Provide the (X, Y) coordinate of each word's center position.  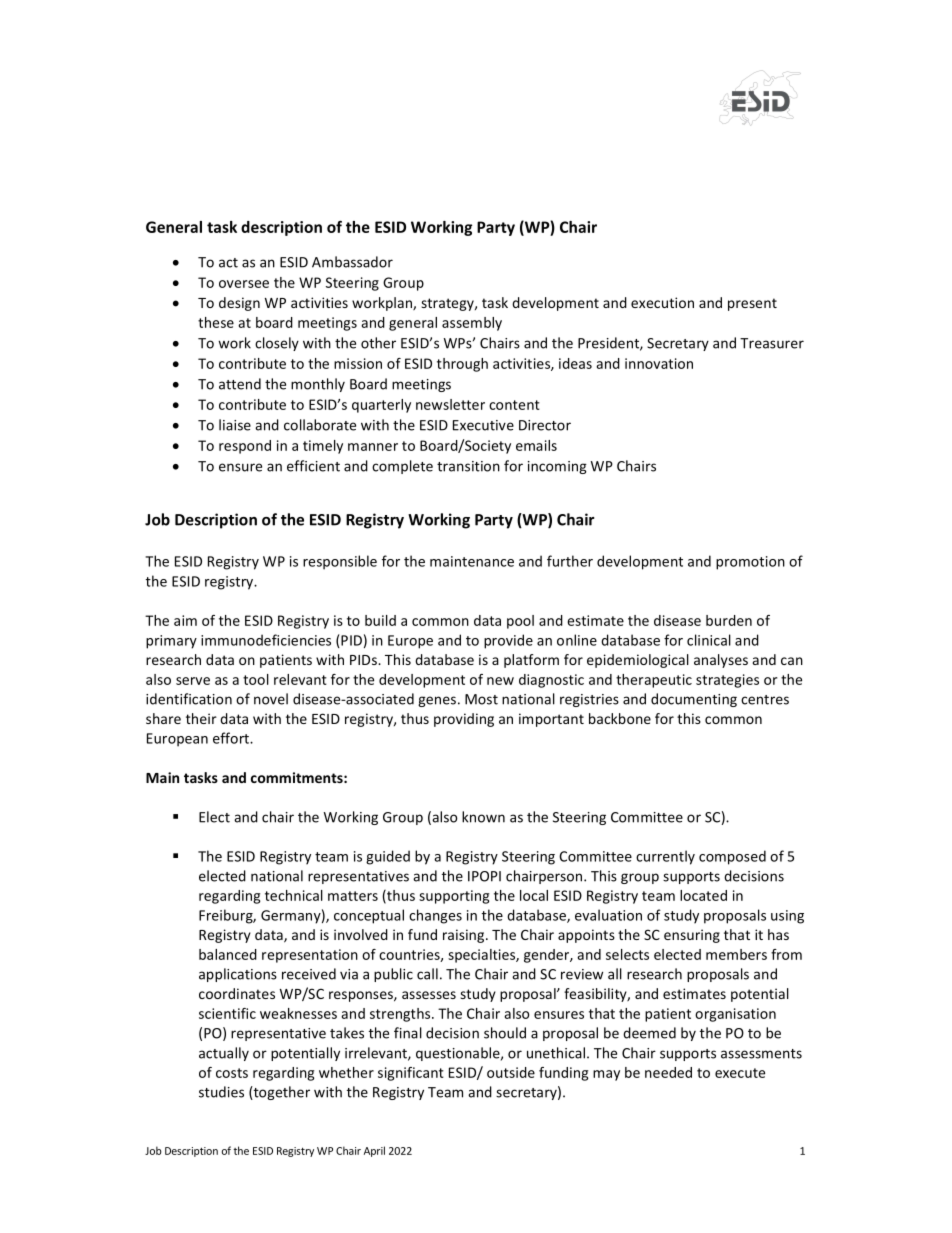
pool (520, 622)
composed (732, 857)
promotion (750, 563)
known (483, 817)
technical (294, 895)
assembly (472, 324)
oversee (244, 284)
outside (511, 1072)
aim (185, 620)
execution (662, 302)
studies (221, 1092)
